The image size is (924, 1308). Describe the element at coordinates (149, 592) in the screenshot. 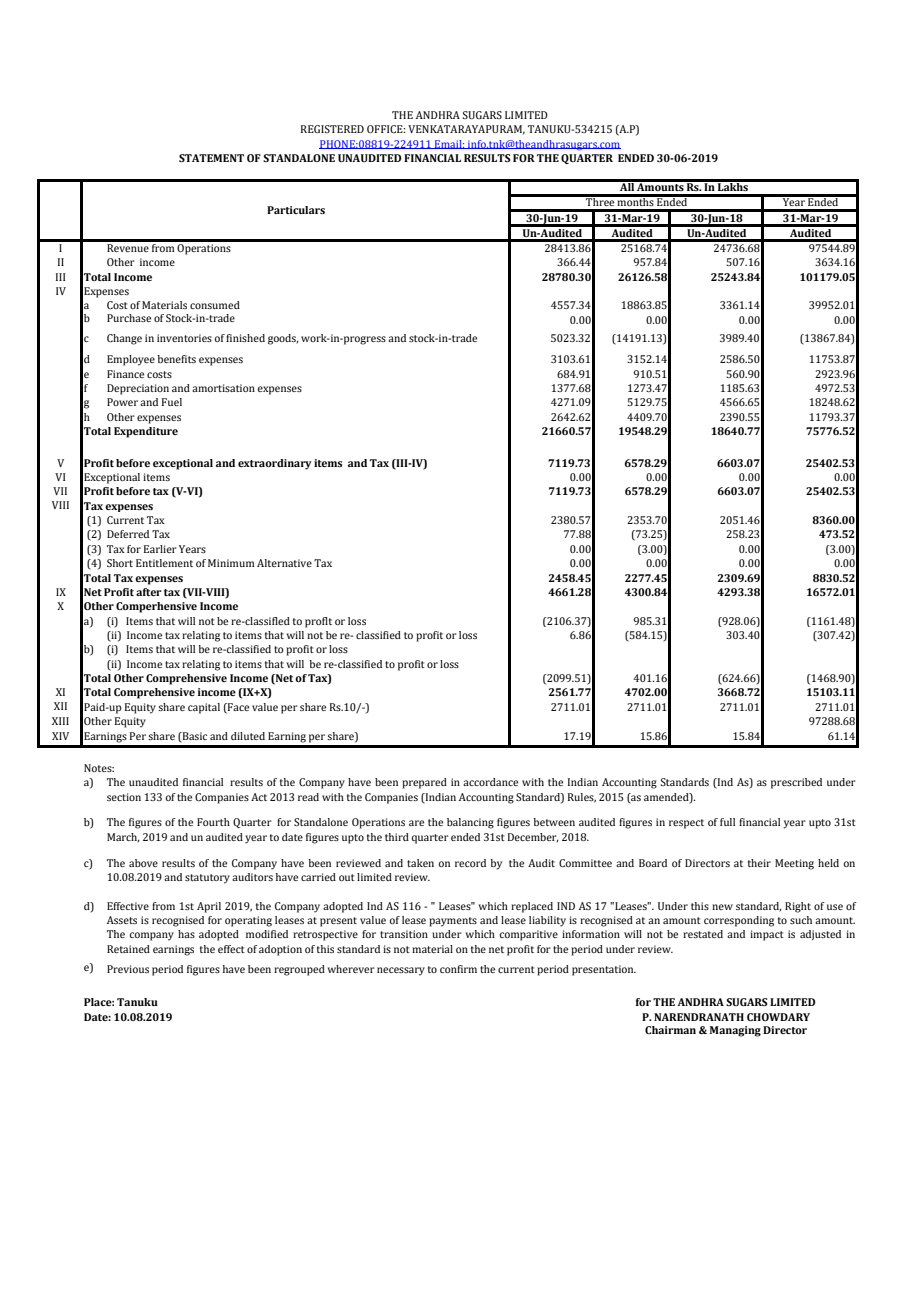

I see `after` at that location.
